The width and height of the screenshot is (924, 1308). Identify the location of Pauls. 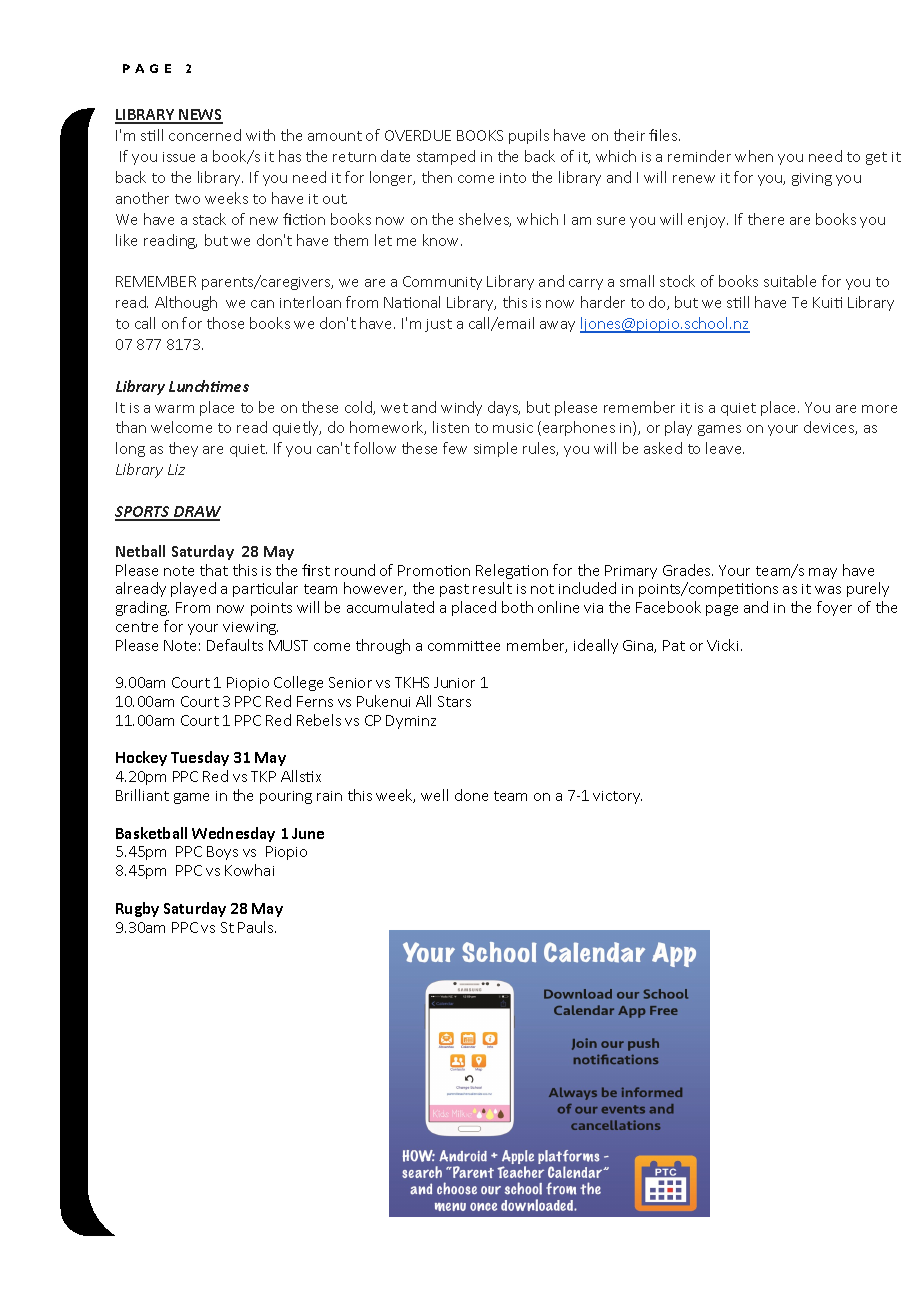
(257, 927).
